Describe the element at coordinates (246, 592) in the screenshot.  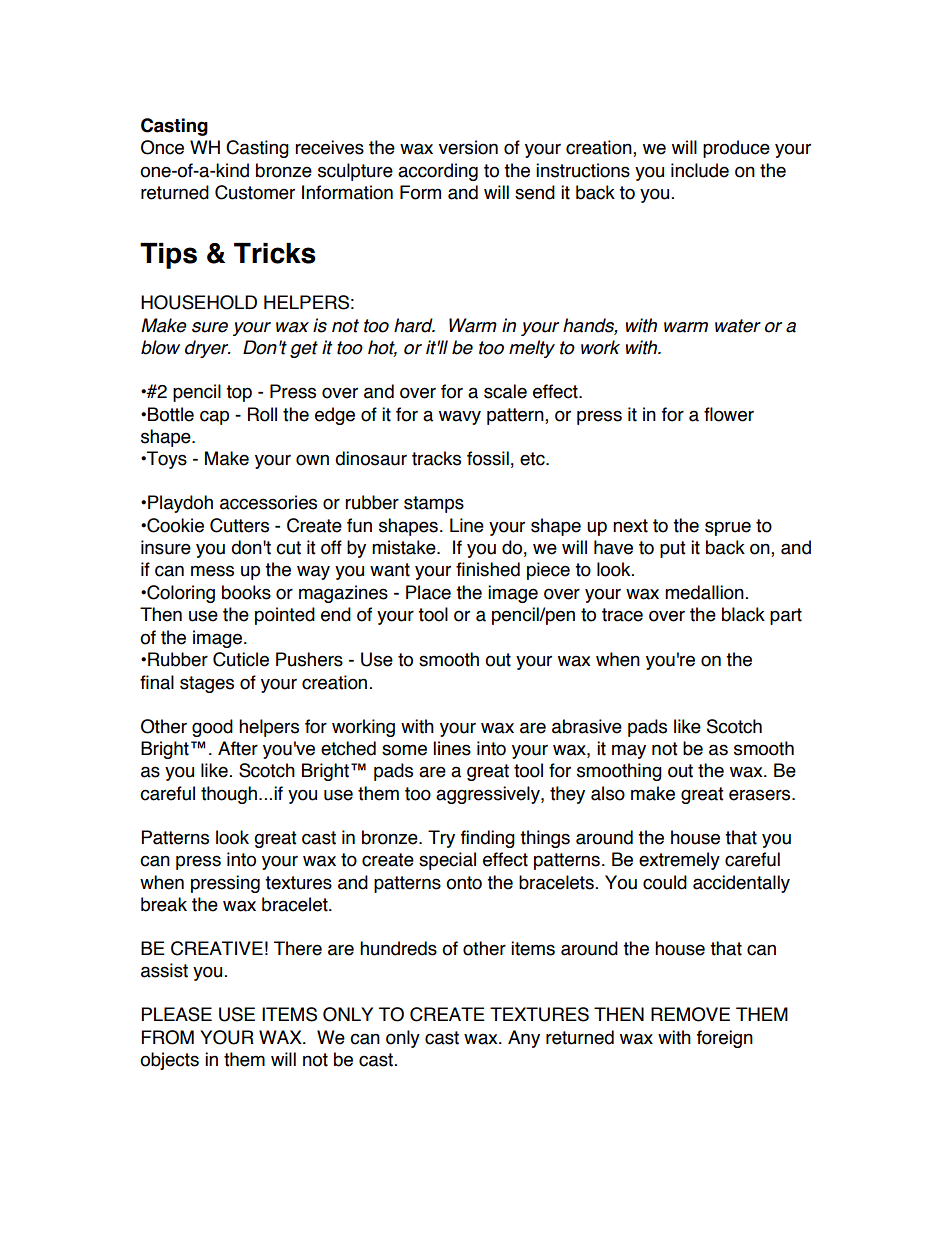
I see `books` at that location.
